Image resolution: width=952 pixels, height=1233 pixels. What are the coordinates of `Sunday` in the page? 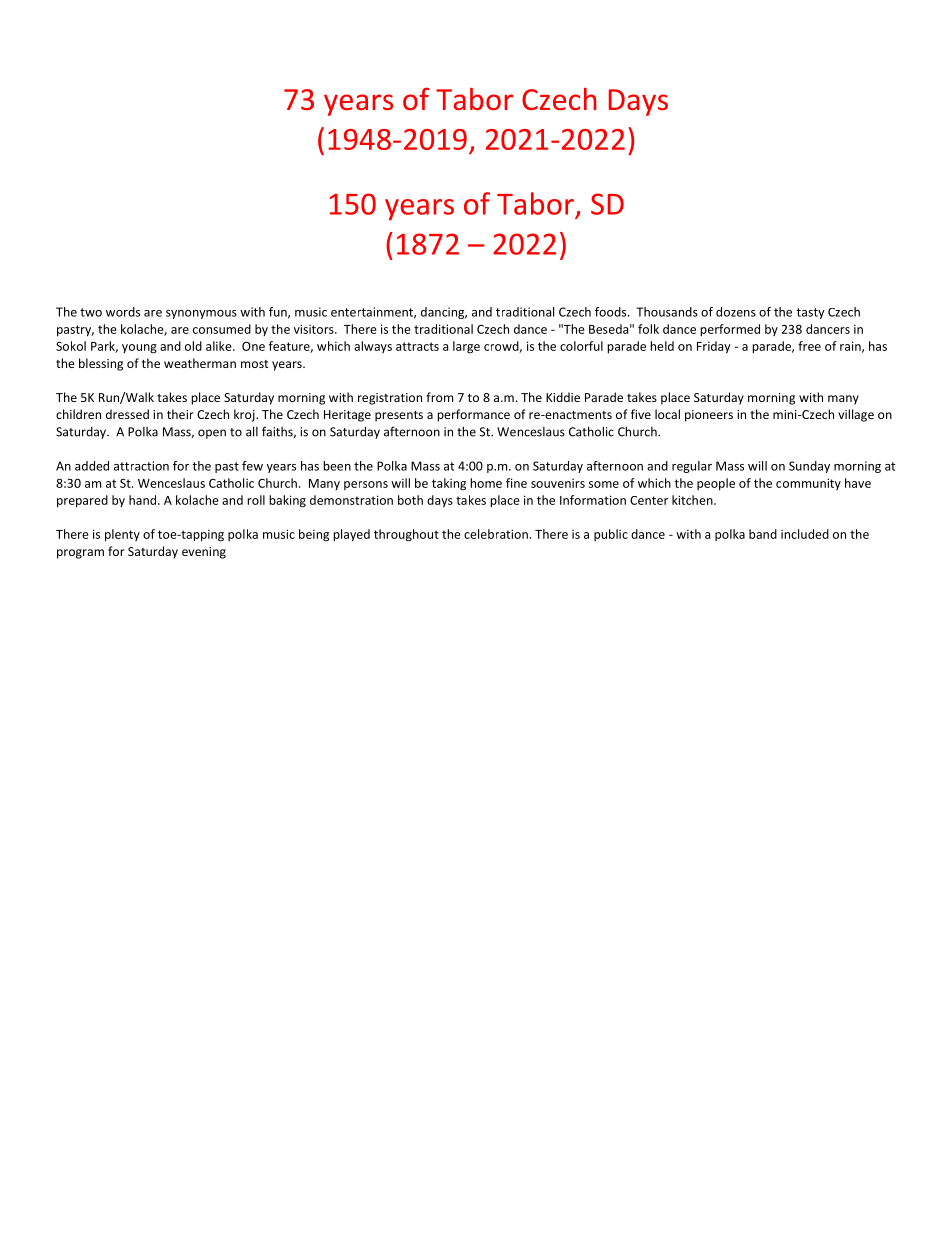 It's located at (809, 467).
